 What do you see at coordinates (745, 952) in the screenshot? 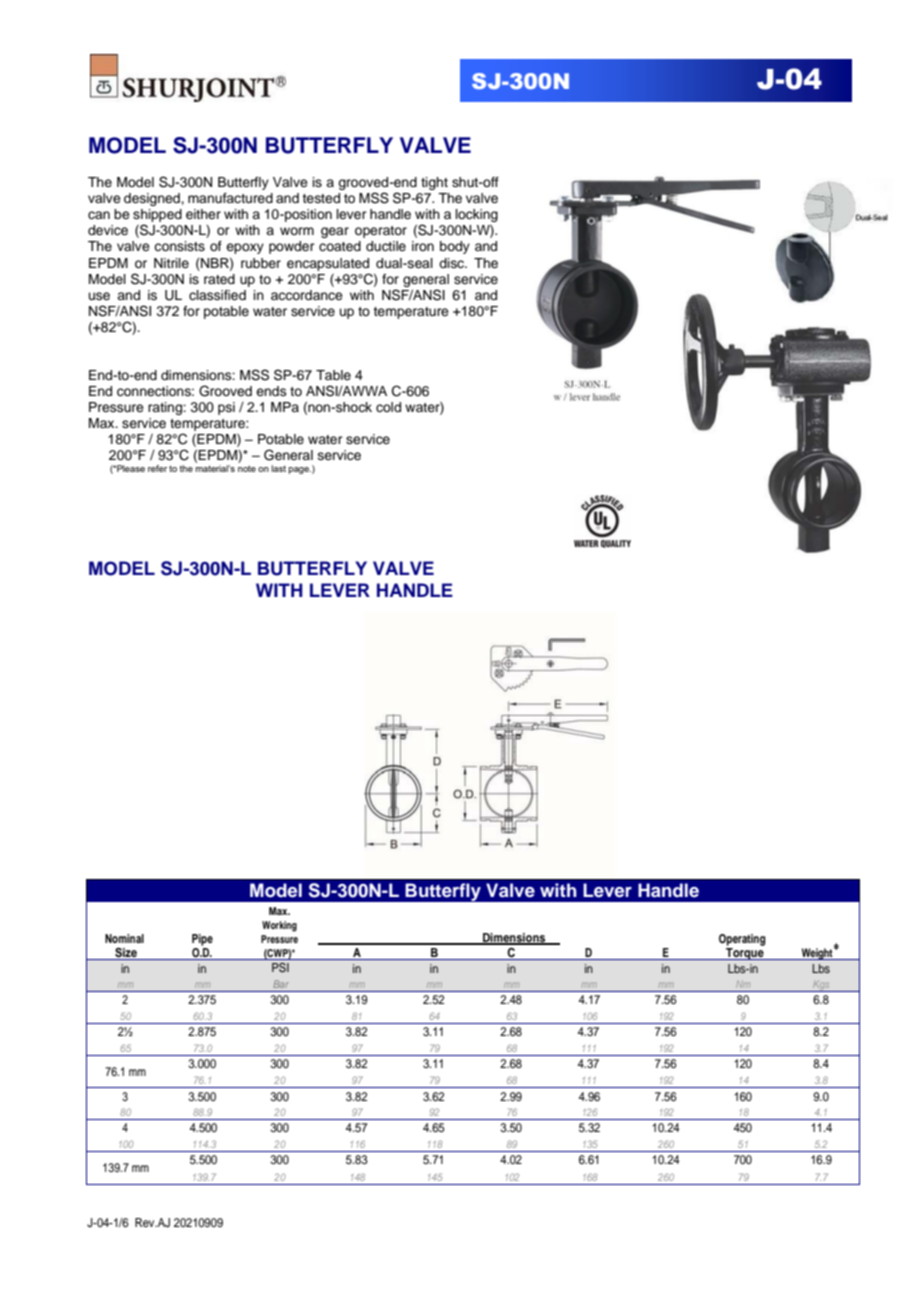
I see `Torque` at bounding box center [745, 952].
